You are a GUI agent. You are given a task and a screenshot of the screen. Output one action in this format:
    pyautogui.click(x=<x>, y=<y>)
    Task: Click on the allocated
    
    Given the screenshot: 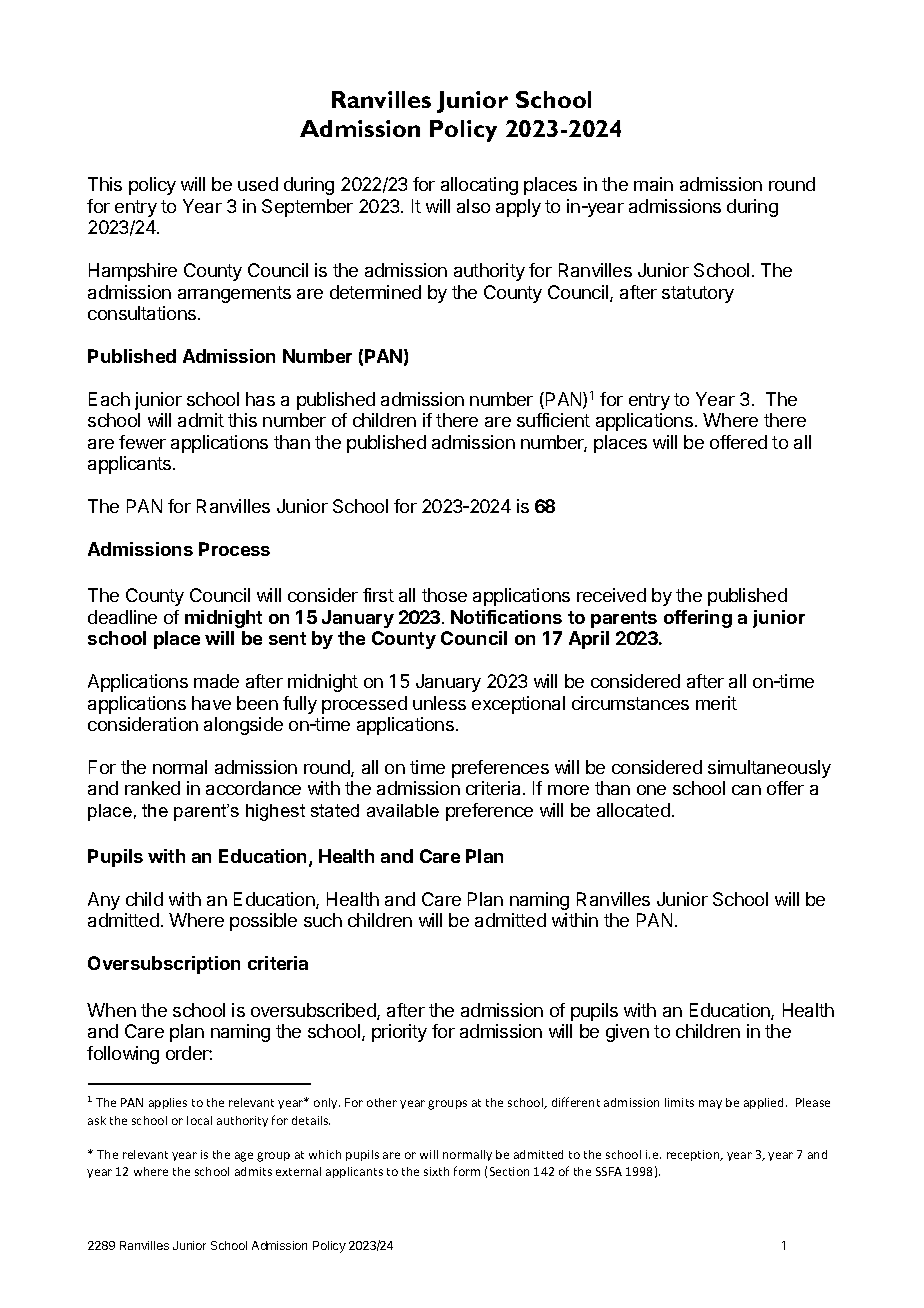 What is the action you would take?
    pyautogui.click(x=633, y=810)
